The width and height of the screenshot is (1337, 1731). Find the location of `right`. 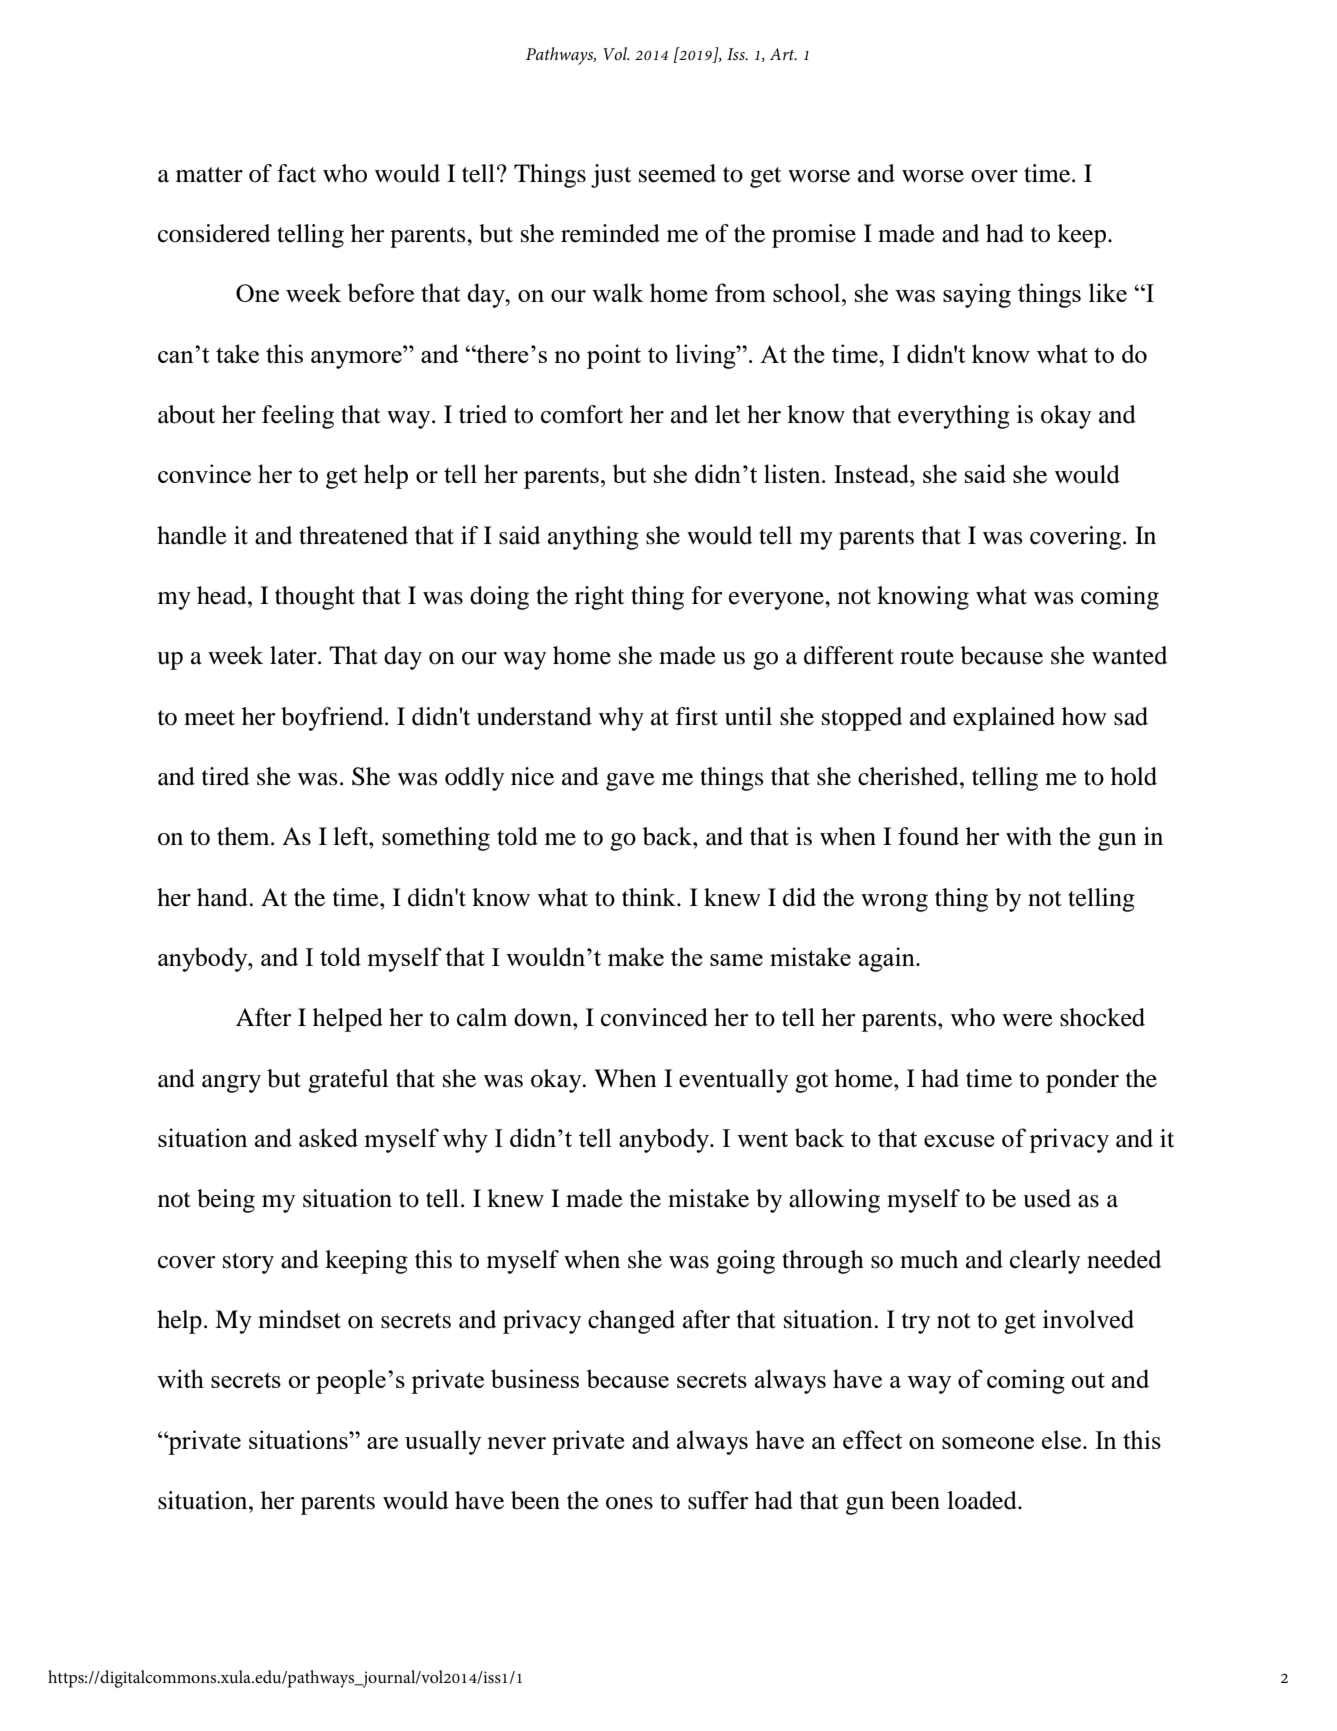

right is located at coordinates (599, 598).
